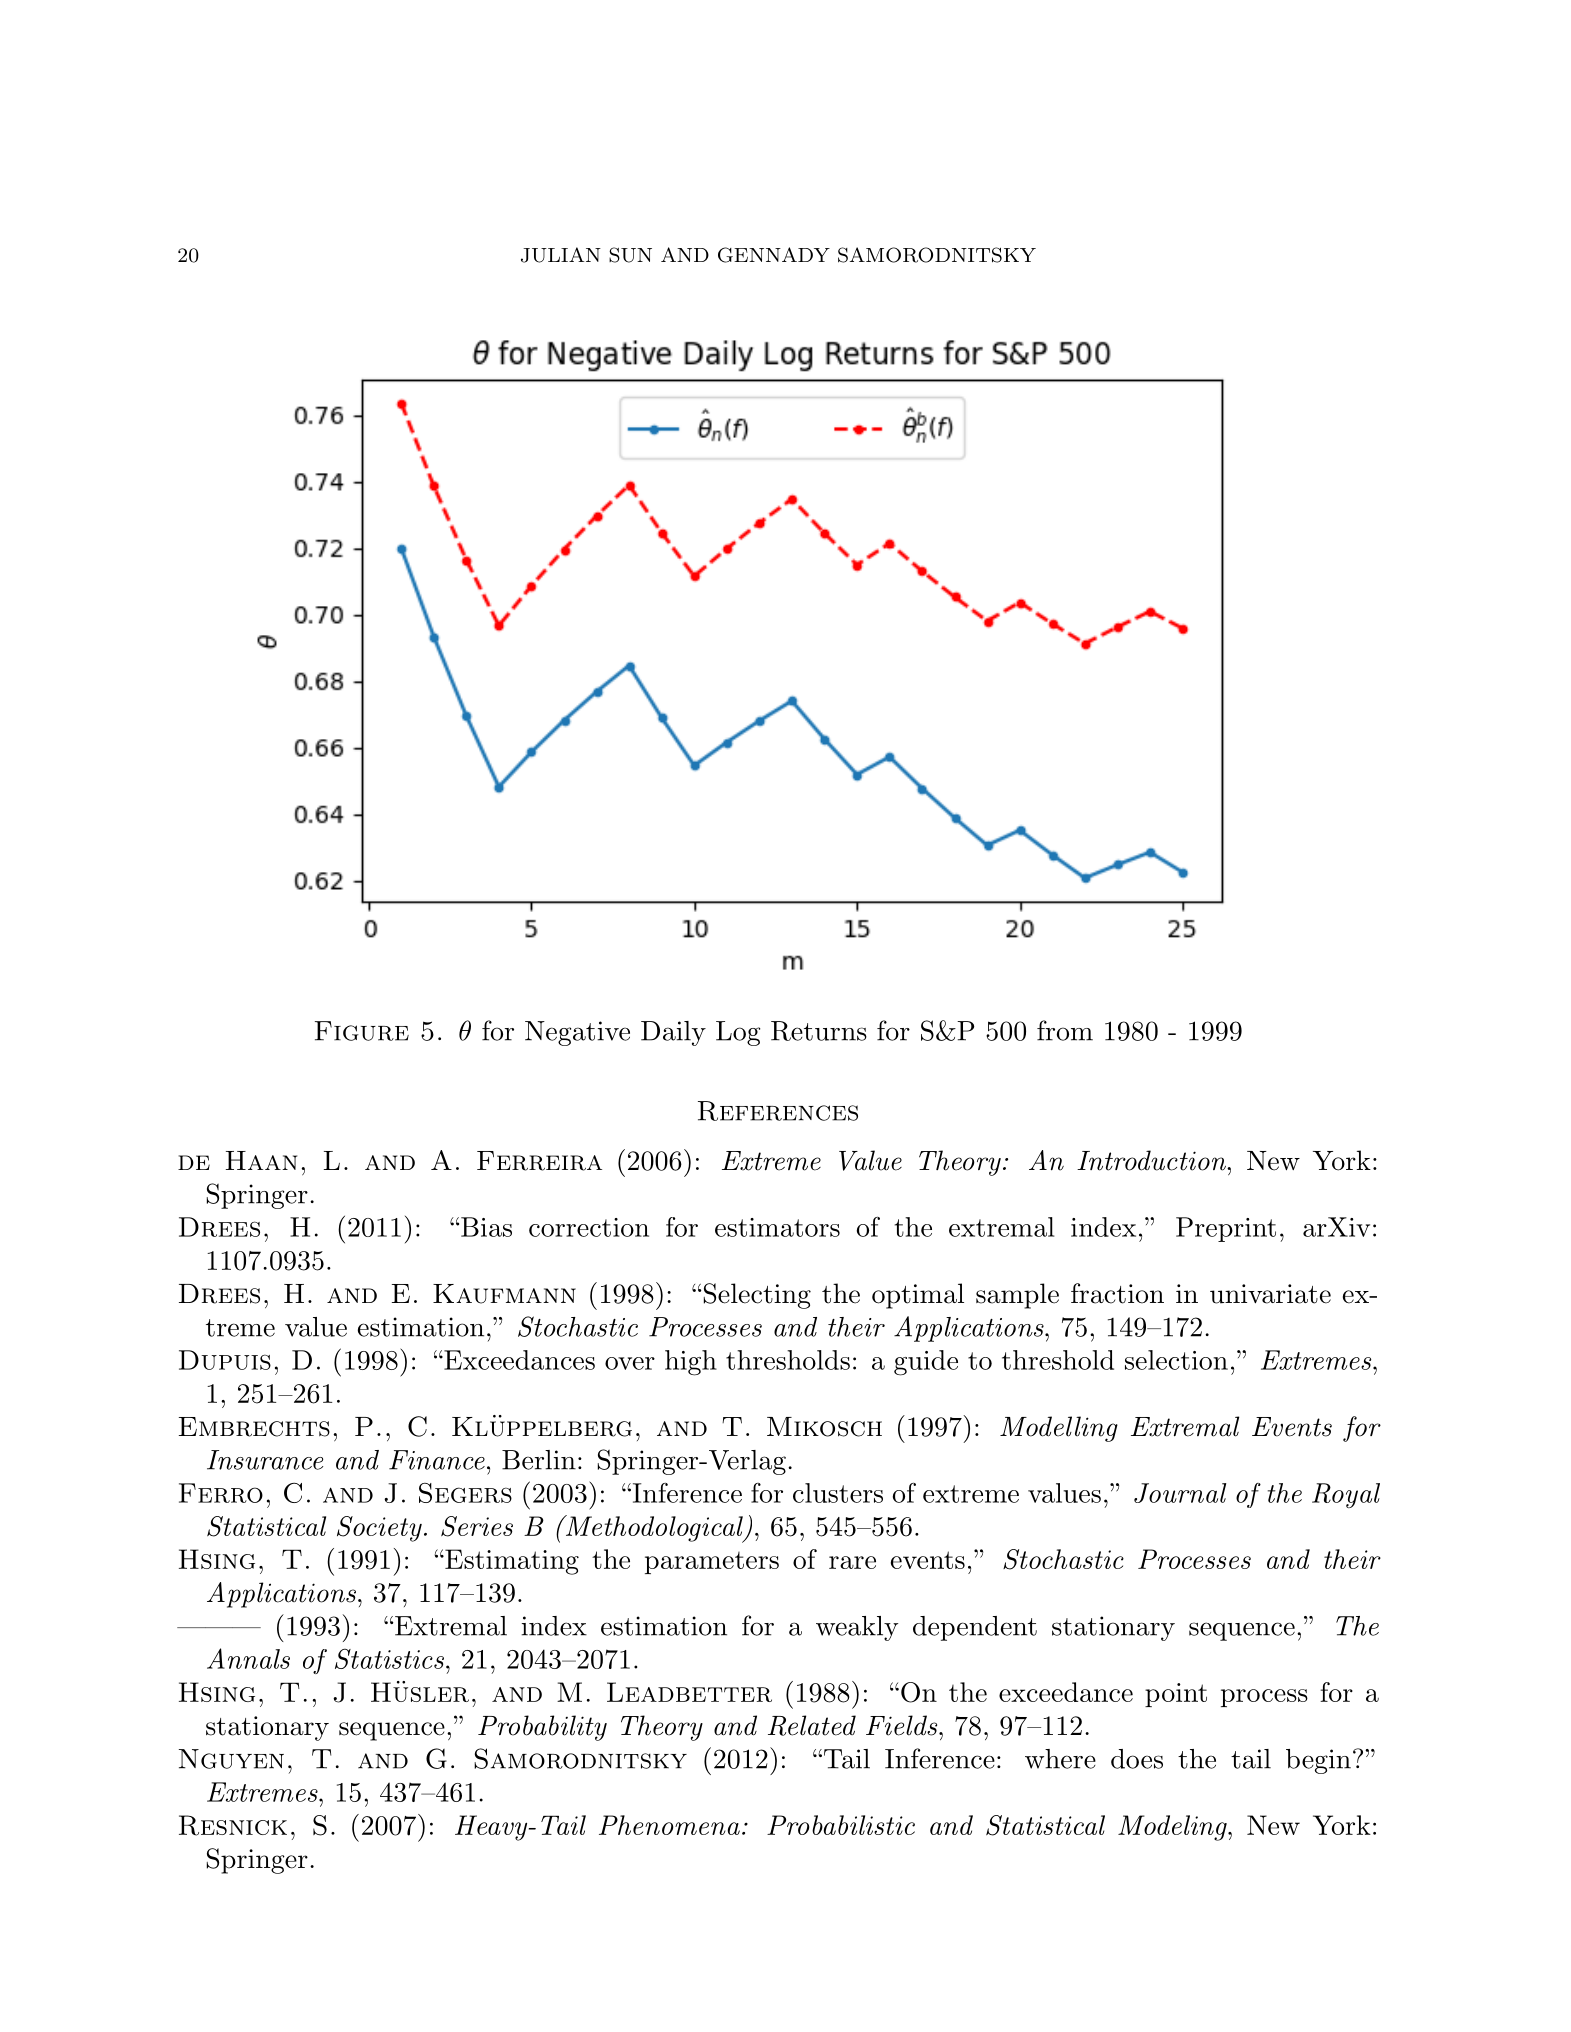  Describe the element at coordinates (1270, 1294) in the image. I see `univariate` at that location.
